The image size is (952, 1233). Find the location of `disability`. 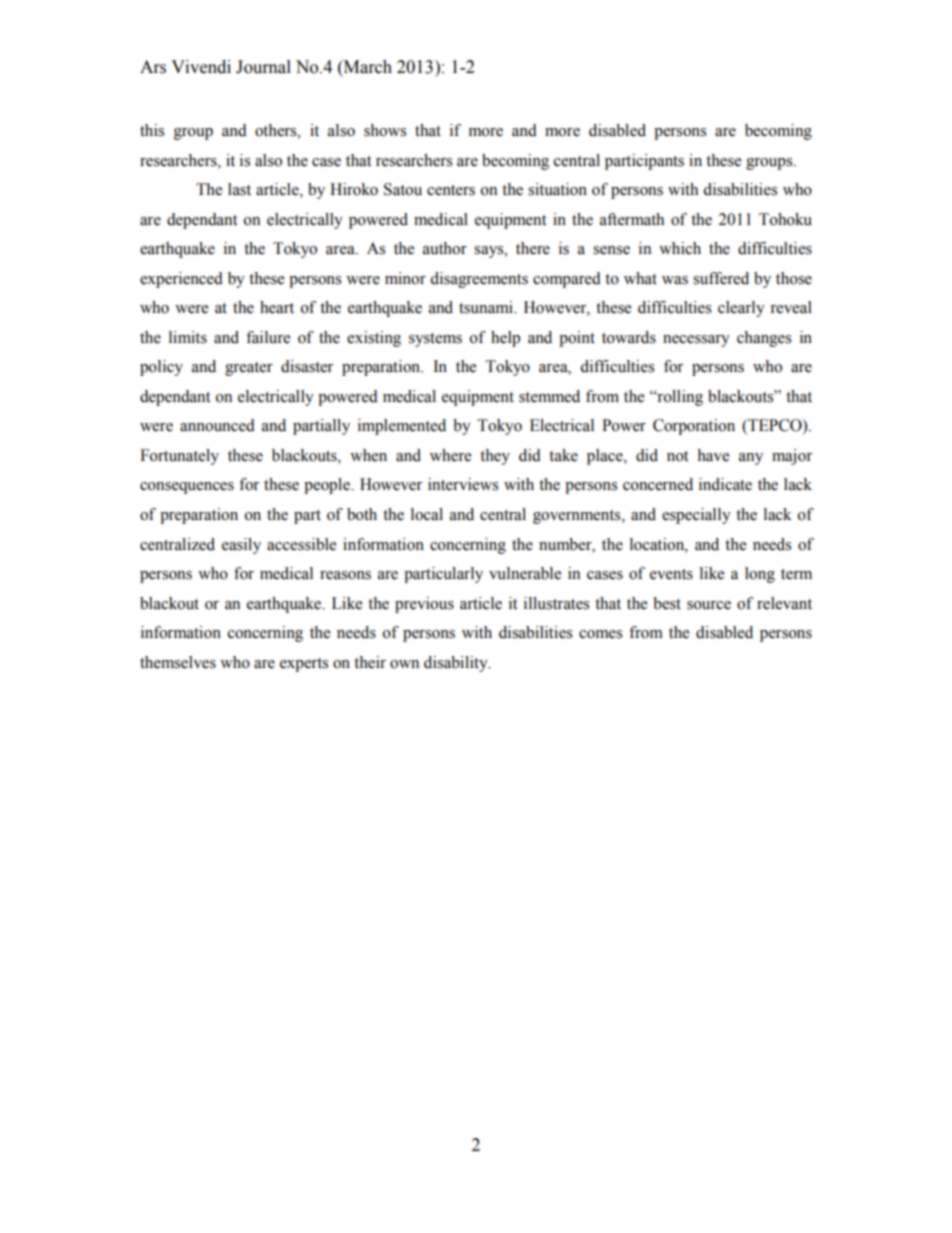

disability is located at coordinates (457, 664).
